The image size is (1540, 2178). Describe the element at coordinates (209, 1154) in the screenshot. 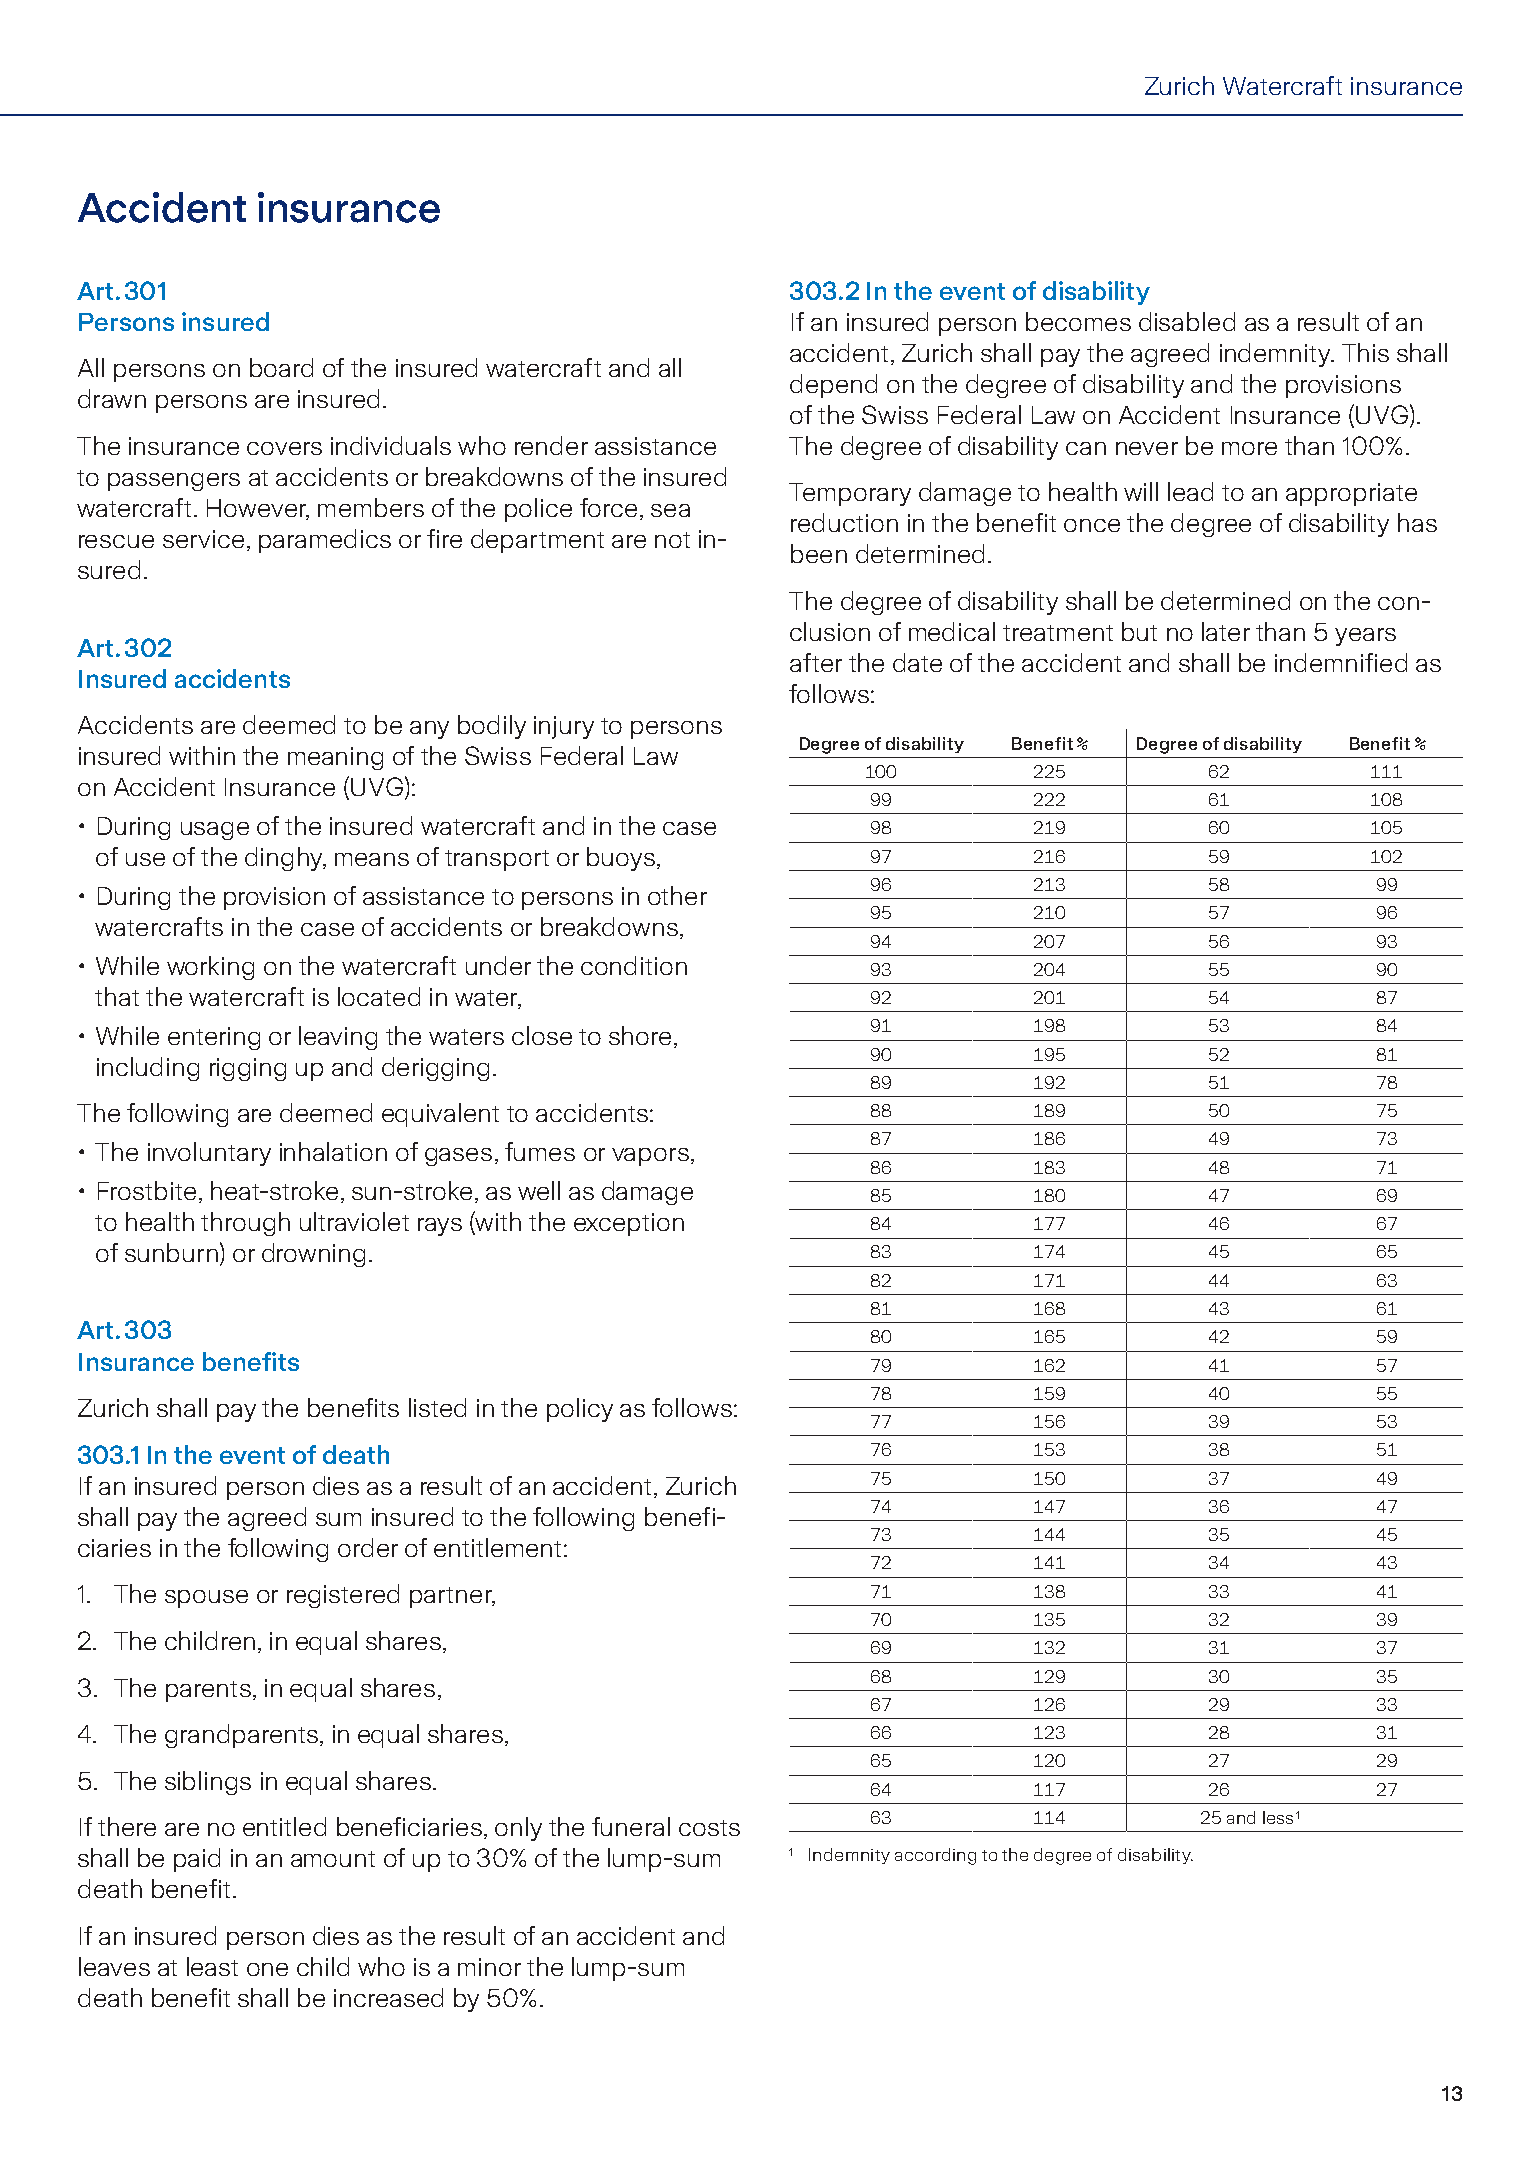

I see `involuntary` at that location.
